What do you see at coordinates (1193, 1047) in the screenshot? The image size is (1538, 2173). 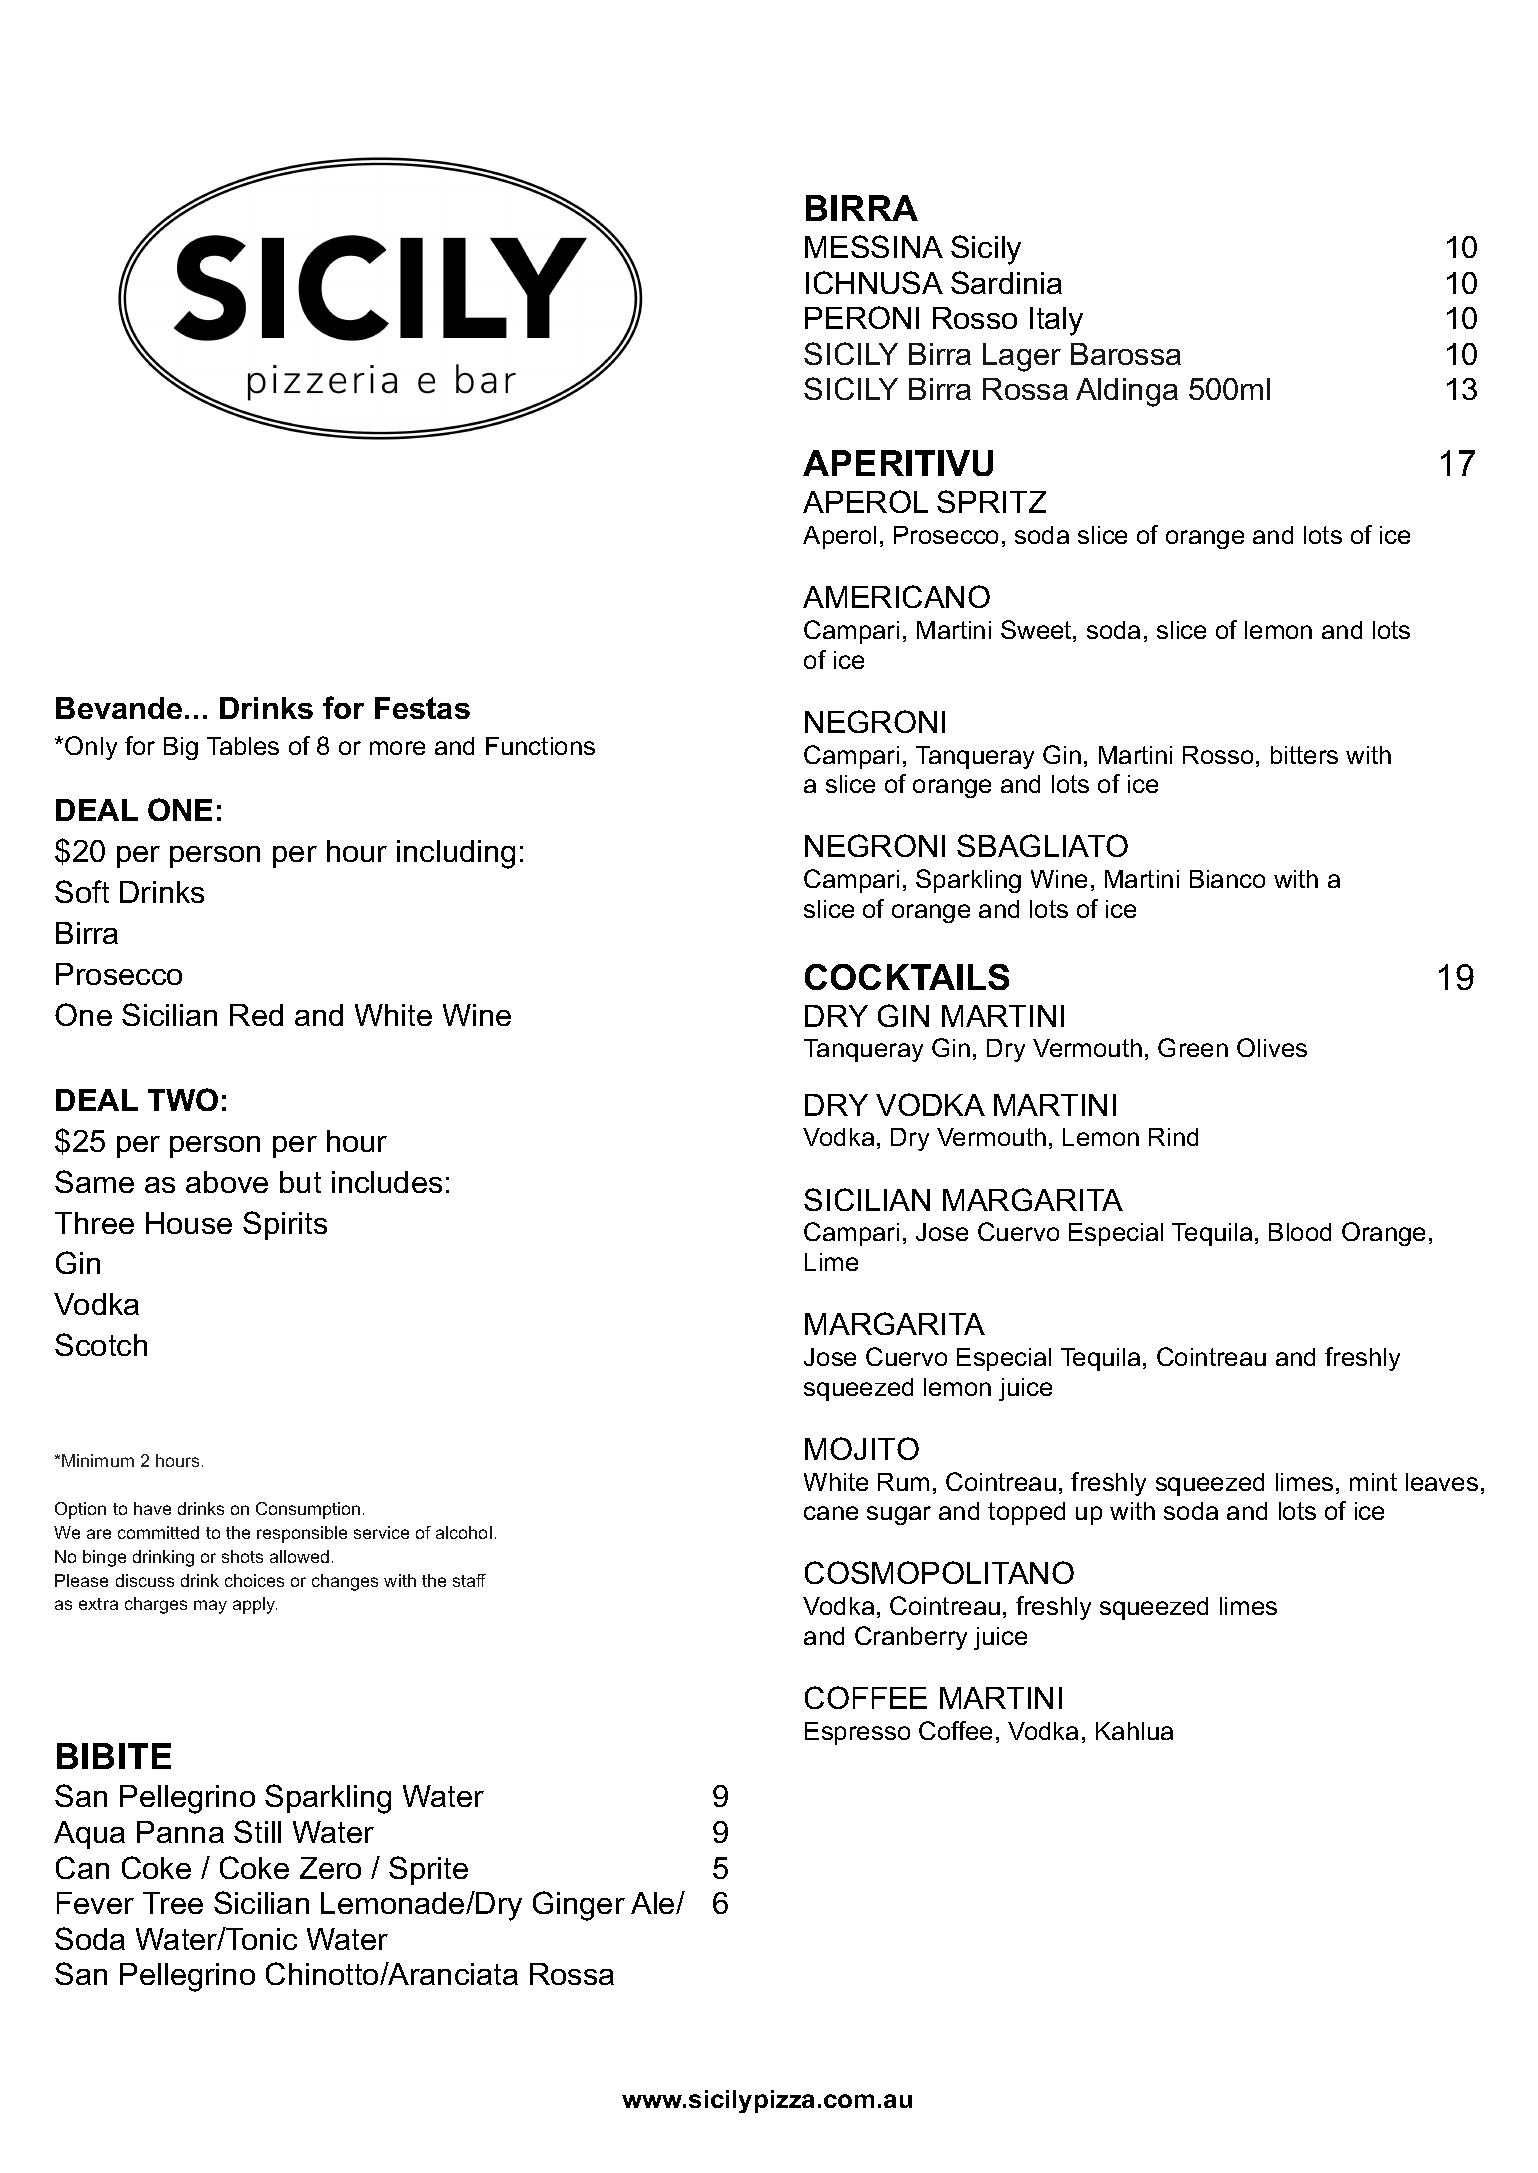 I see `Green` at bounding box center [1193, 1047].
